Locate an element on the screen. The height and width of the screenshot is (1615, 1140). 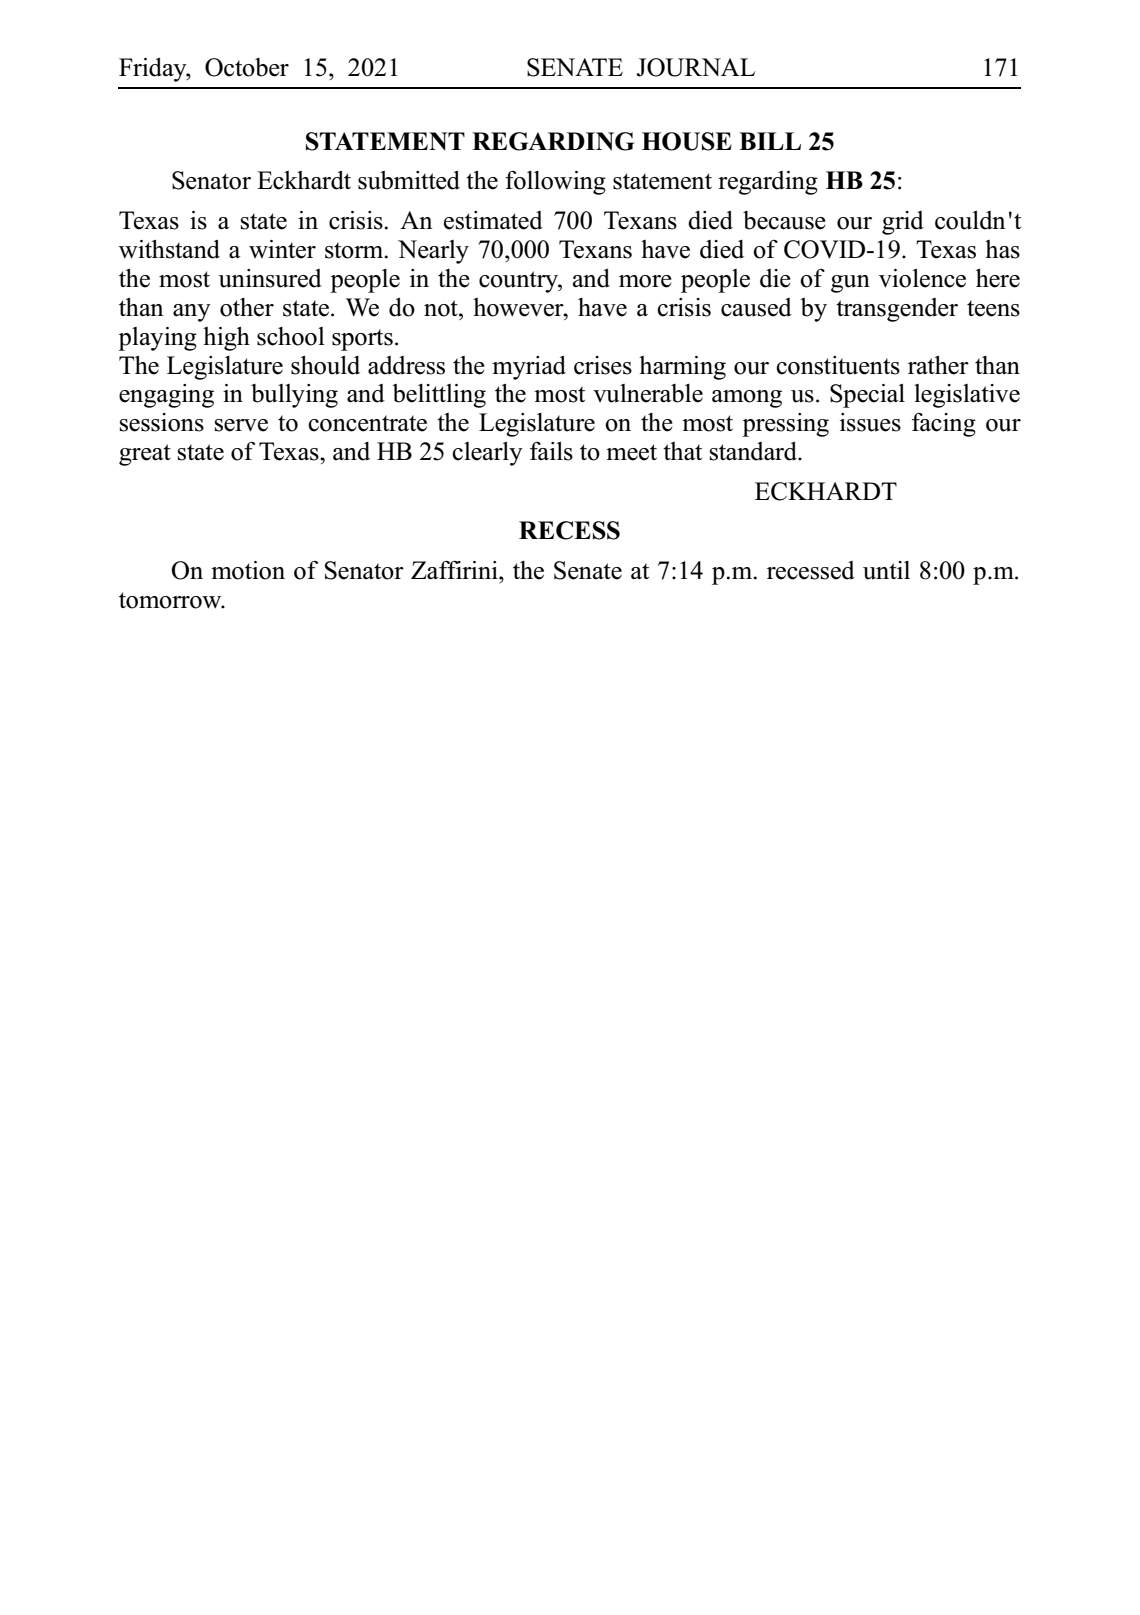
high is located at coordinates (226, 339).
